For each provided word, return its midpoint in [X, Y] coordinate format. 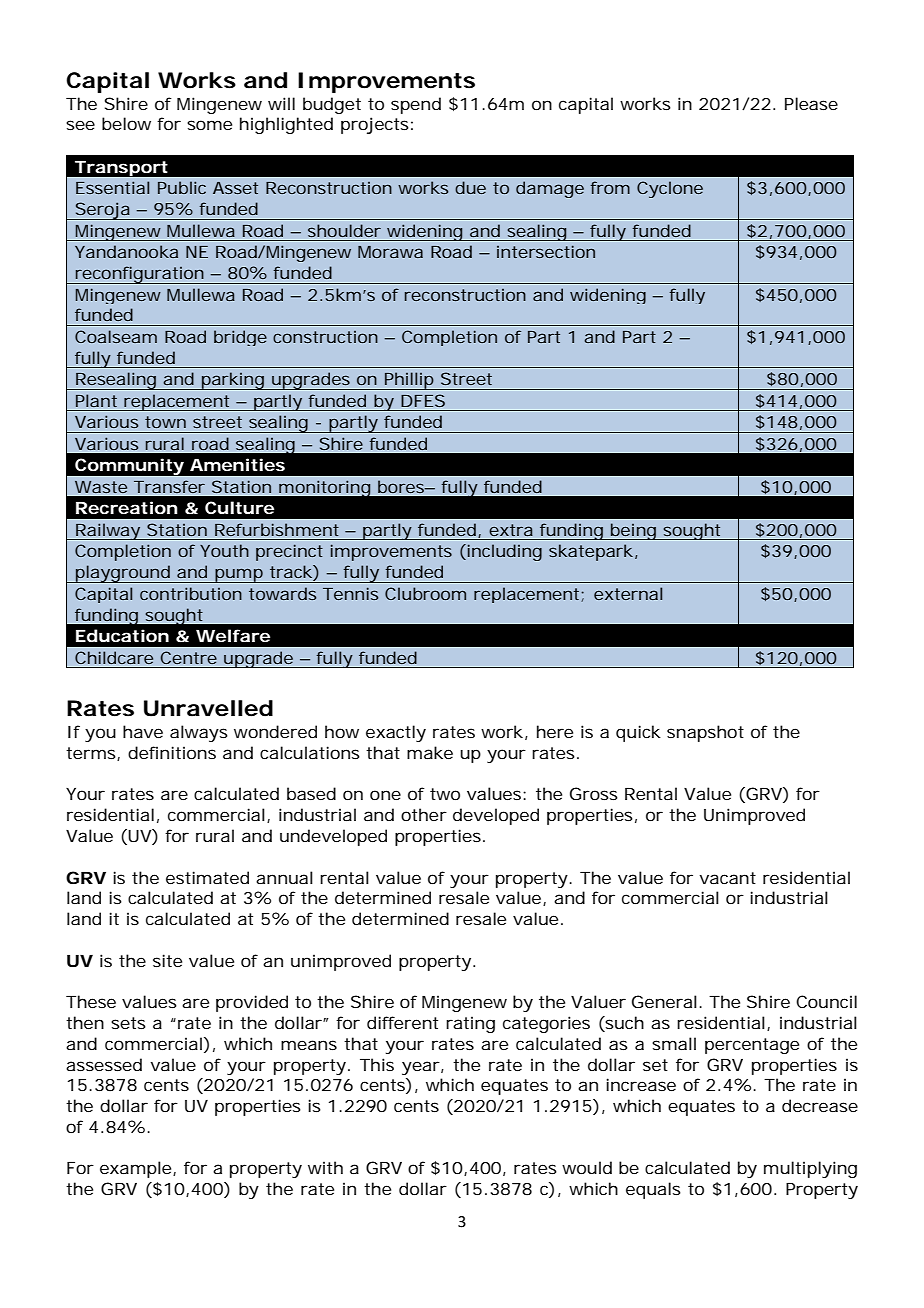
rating [470, 1024]
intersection [546, 251]
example [135, 1169]
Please [811, 103]
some [209, 125]
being [633, 531]
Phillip [408, 381]
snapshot [705, 733]
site [167, 960]
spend [416, 105]
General [664, 1001]
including [503, 552]
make [430, 752]
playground [122, 574]
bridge [240, 338]
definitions [172, 752]
